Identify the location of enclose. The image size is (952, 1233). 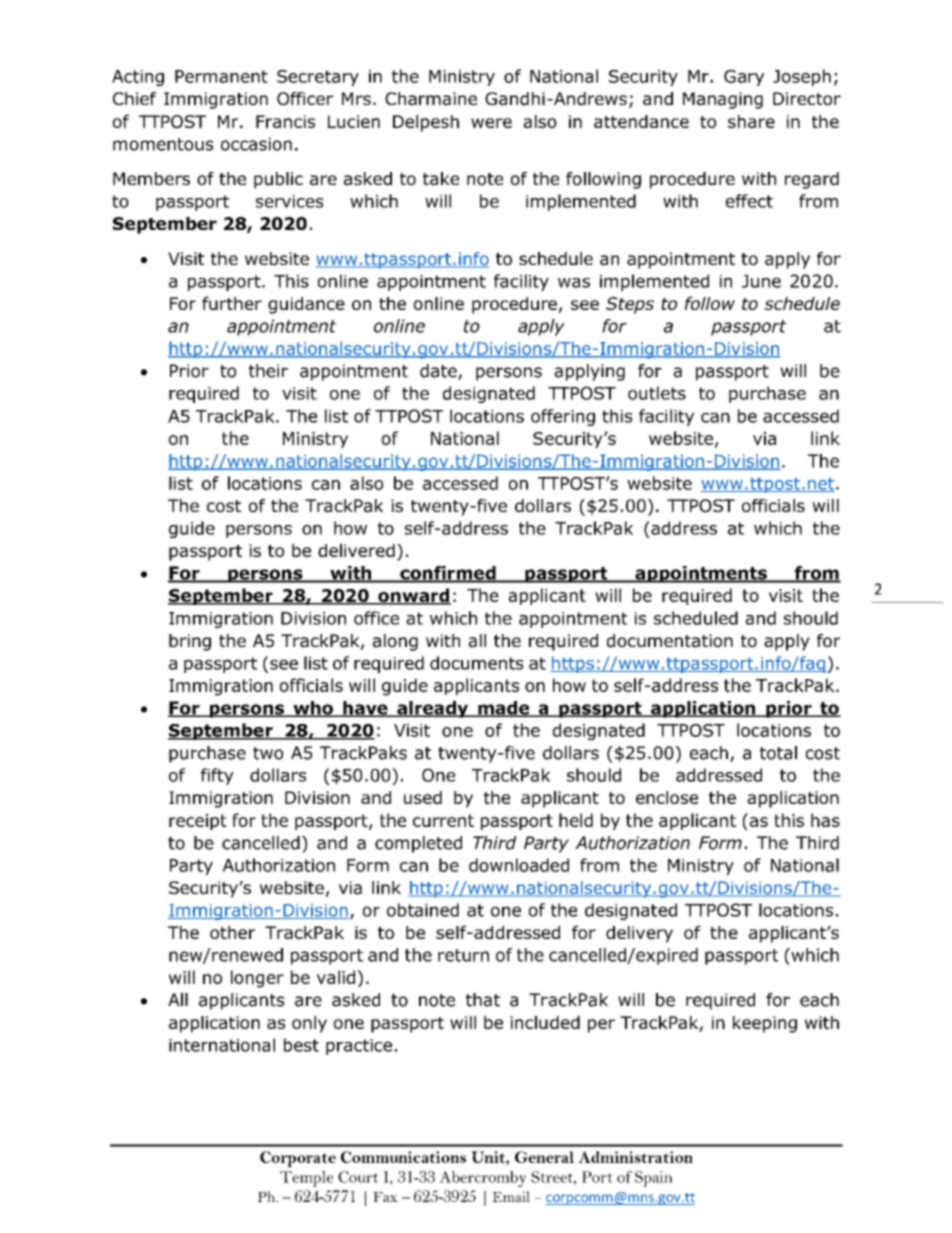
(667, 797).
